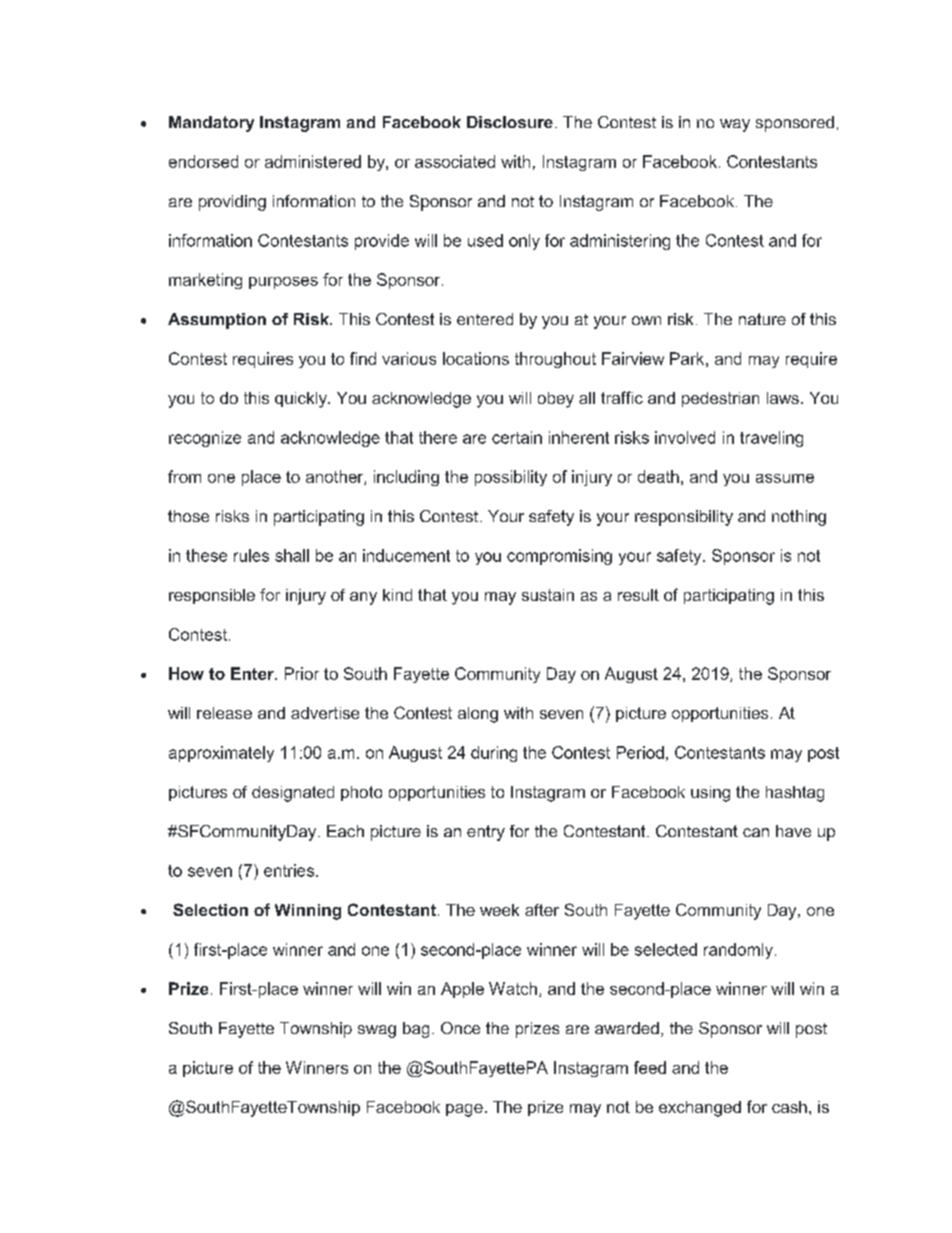 Image resolution: width=952 pixels, height=1233 pixels. Describe the element at coordinates (720, 399) in the document. I see `pedestrian` at that location.
